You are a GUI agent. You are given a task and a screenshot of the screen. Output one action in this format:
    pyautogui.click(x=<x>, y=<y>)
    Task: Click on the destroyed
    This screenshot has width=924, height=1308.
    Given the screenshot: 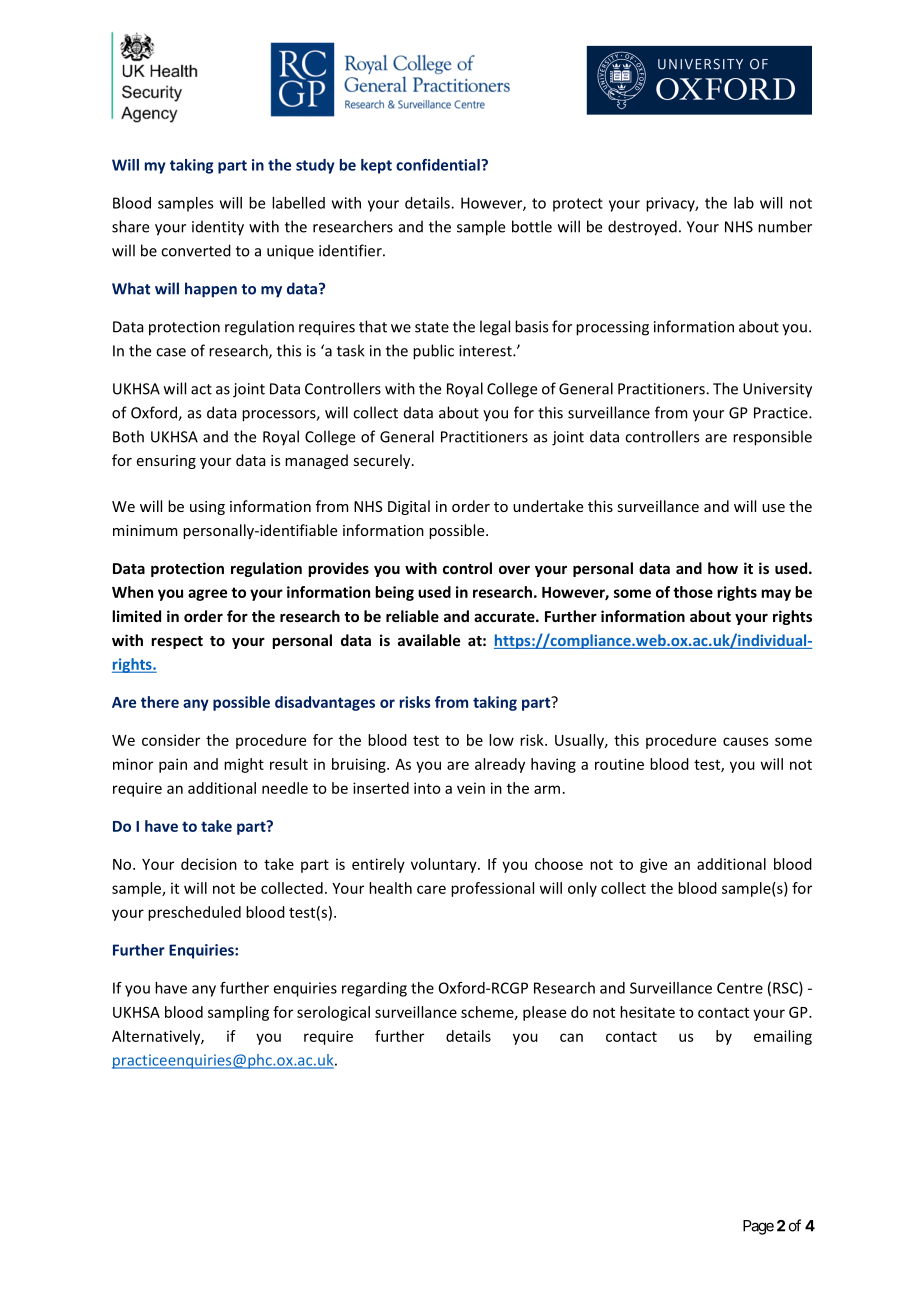 What is the action you would take?
    pyautogui.click(x=642, y=228)
